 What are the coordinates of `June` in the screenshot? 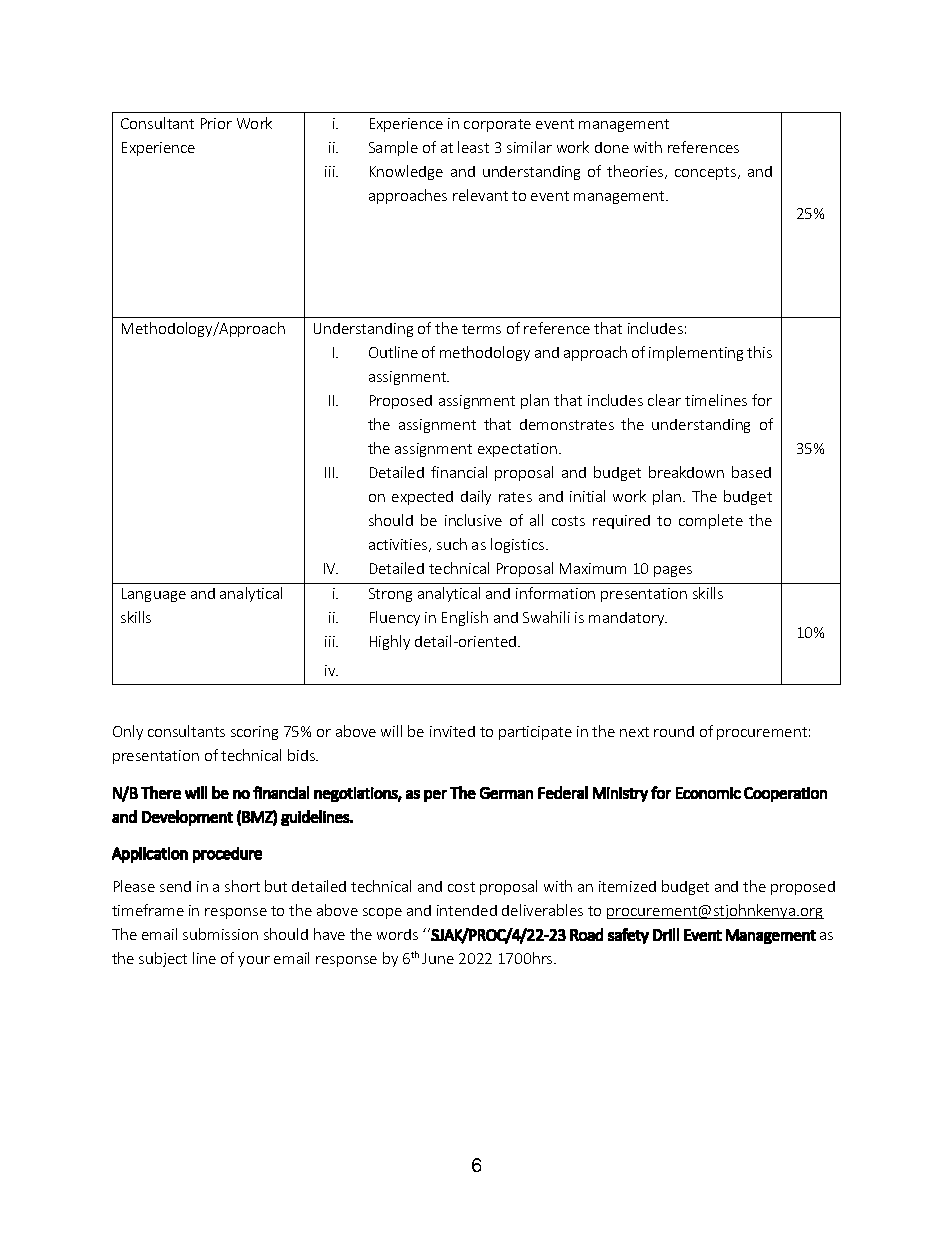 It's located at (438, 958).
